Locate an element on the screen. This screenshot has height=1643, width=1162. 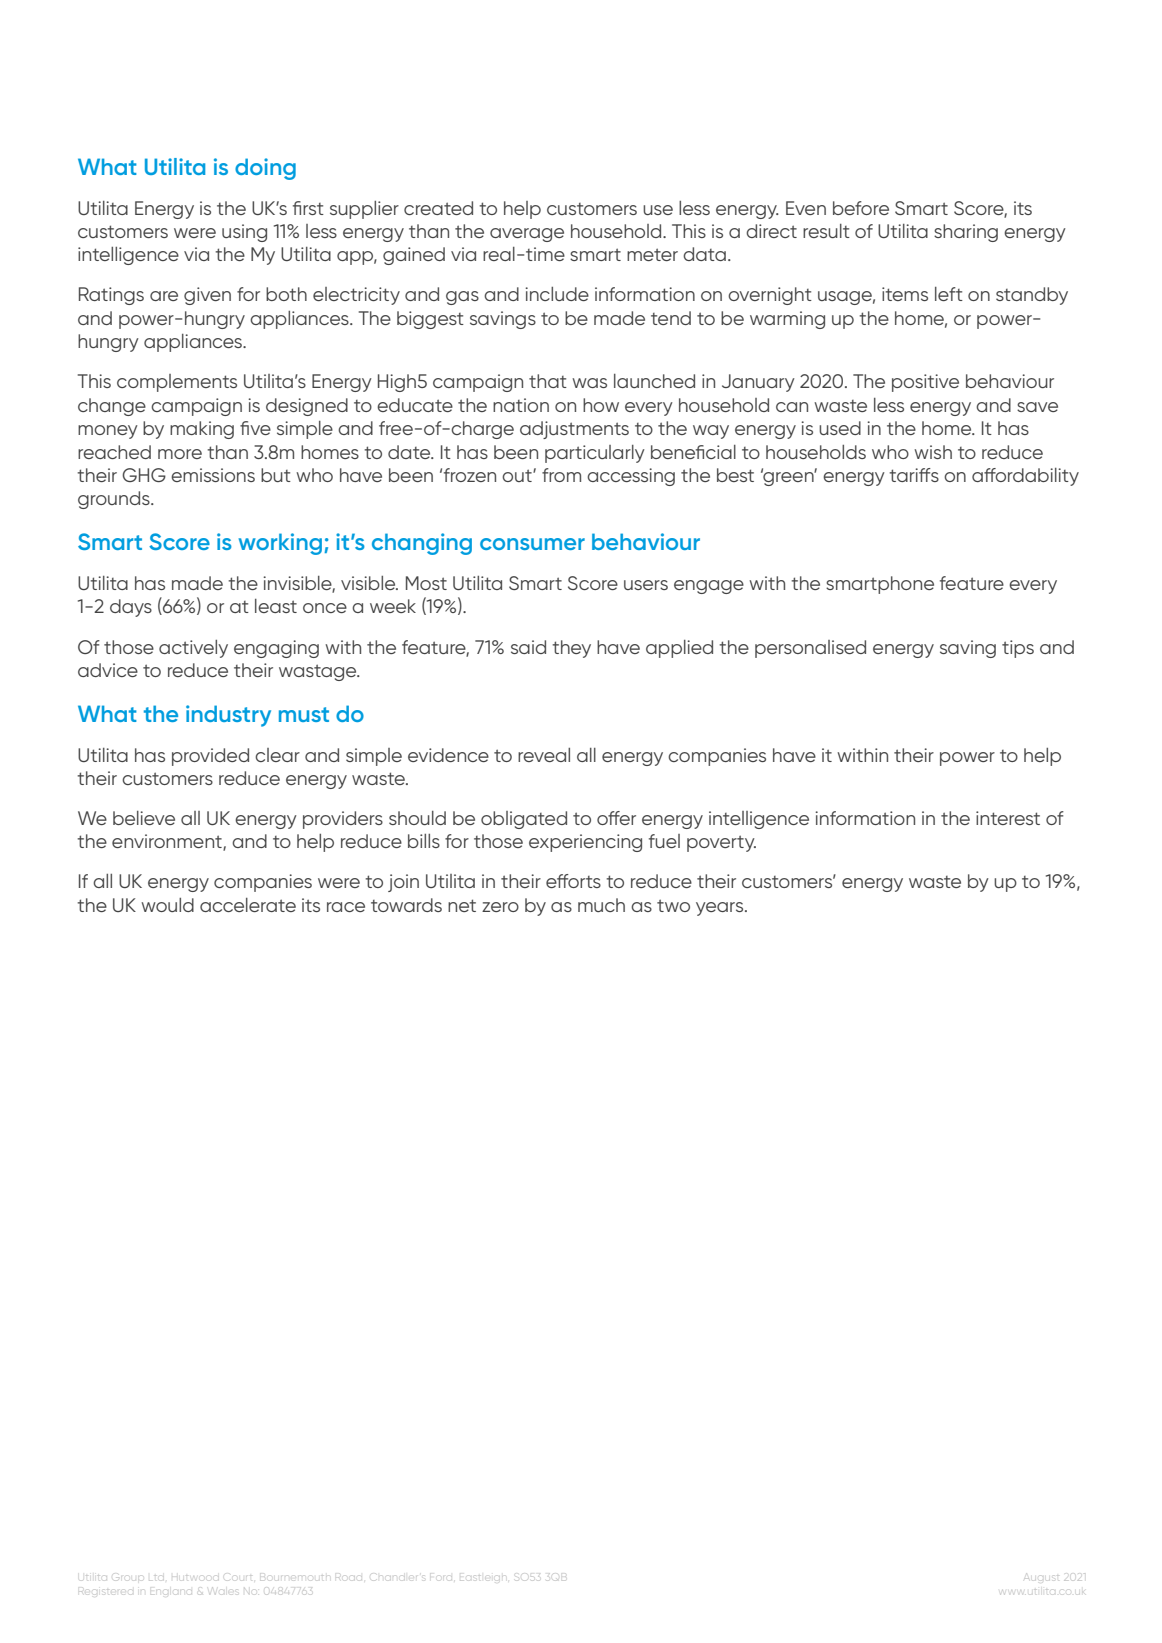
consumer is located at coordinates (532, 544).
